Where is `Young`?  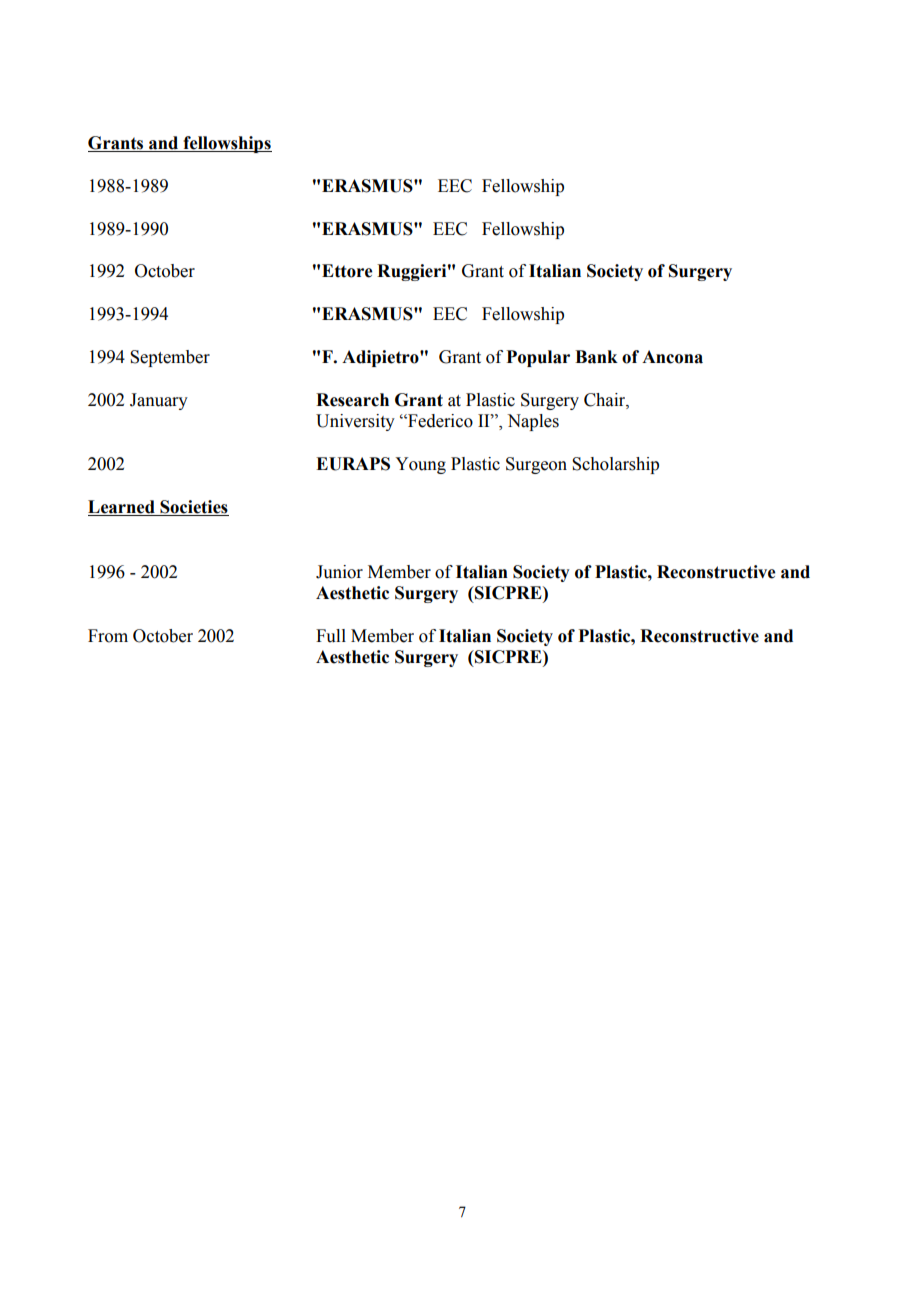 Young is located at coordinates (420, 465).
